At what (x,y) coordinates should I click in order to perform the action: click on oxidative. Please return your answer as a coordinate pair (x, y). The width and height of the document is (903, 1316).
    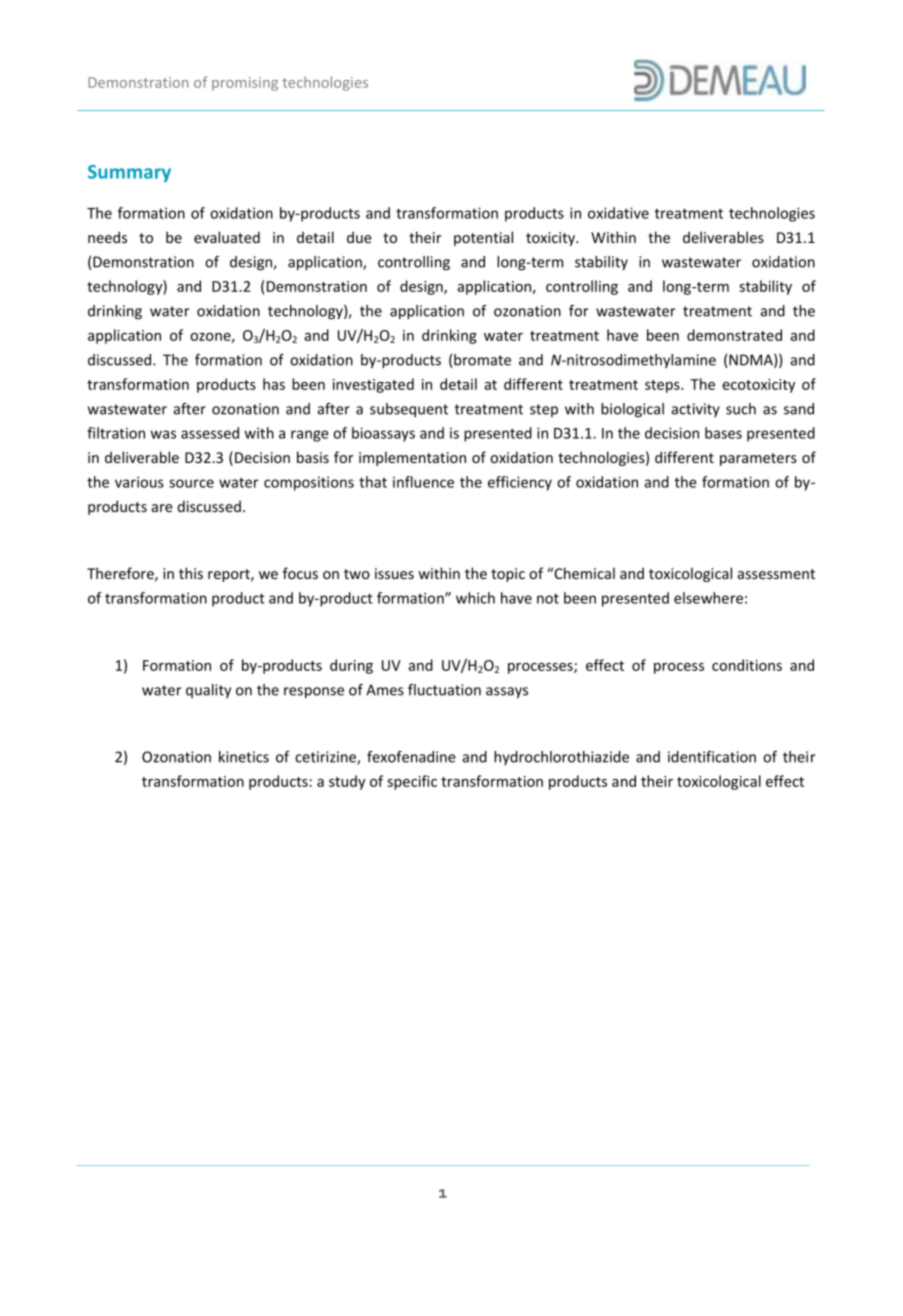
    Looking at the image, I should click on (618, 213).
